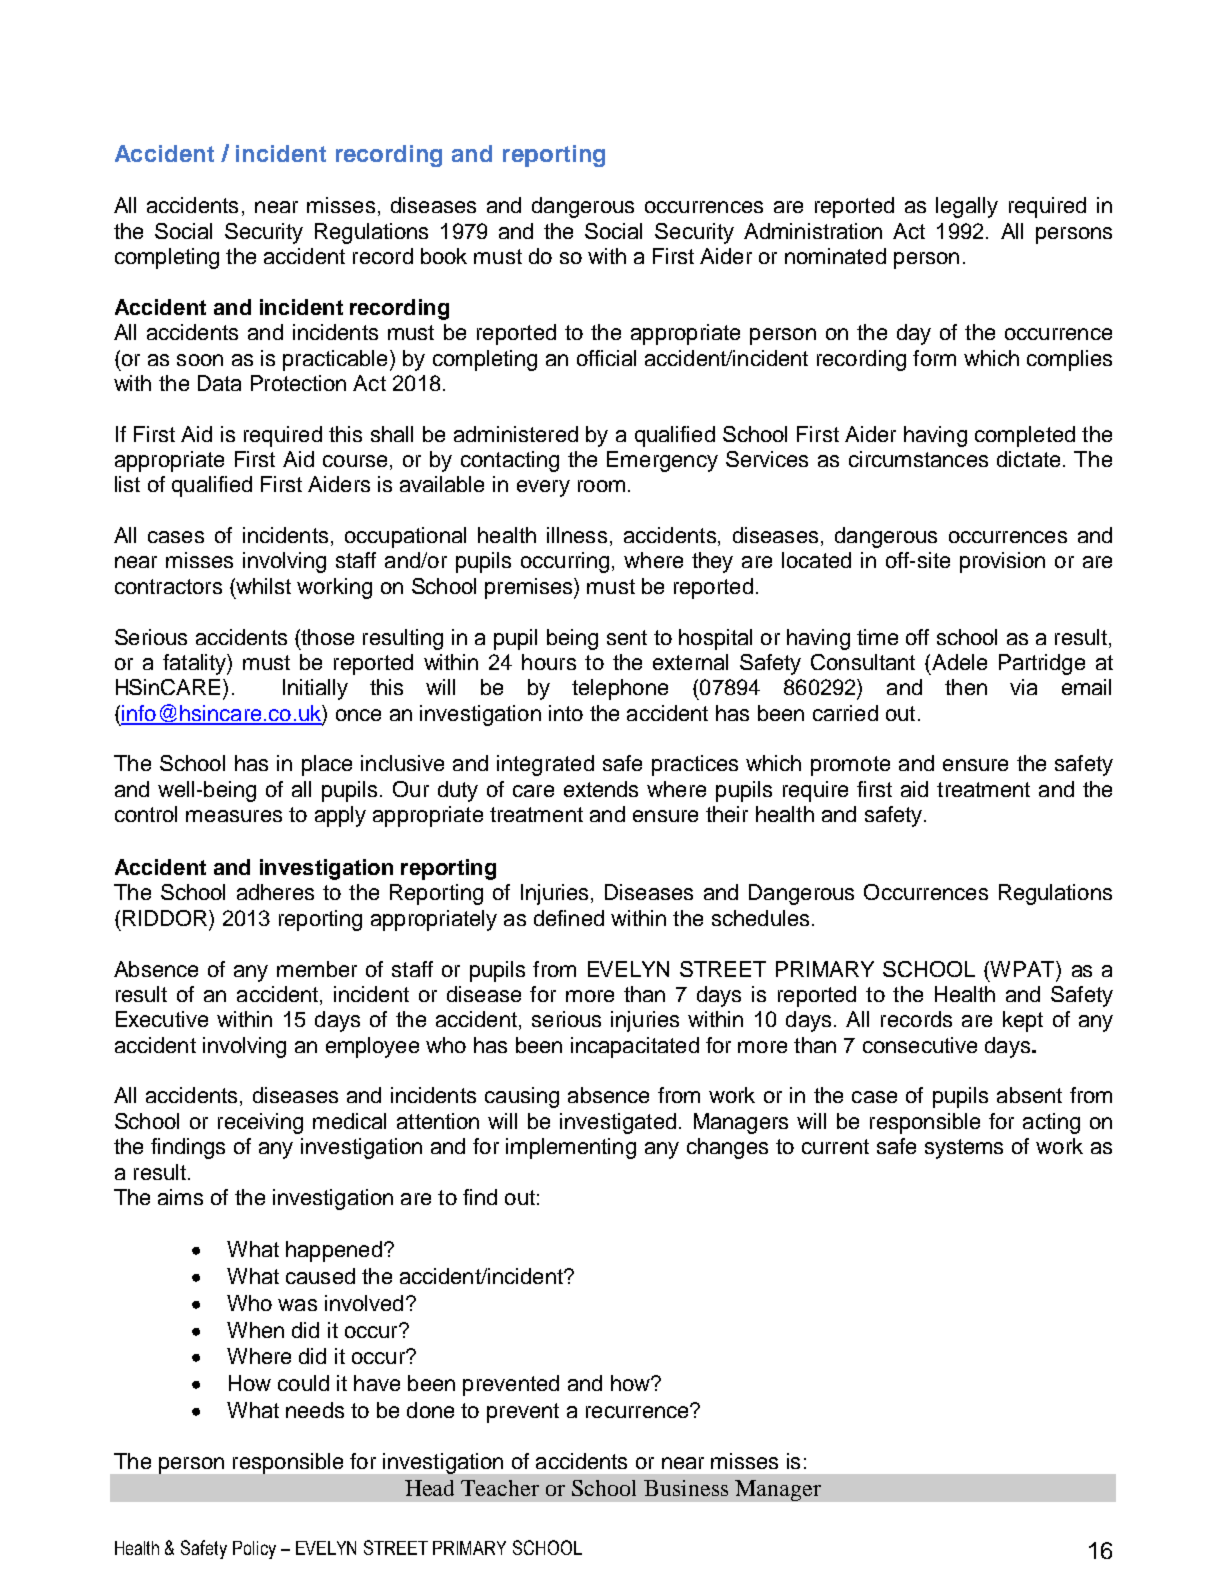 The width and height of the document is (1227, 1588). Describe the element at coordinates (920, 1045) in the document. I see `consecutive` at that location.
